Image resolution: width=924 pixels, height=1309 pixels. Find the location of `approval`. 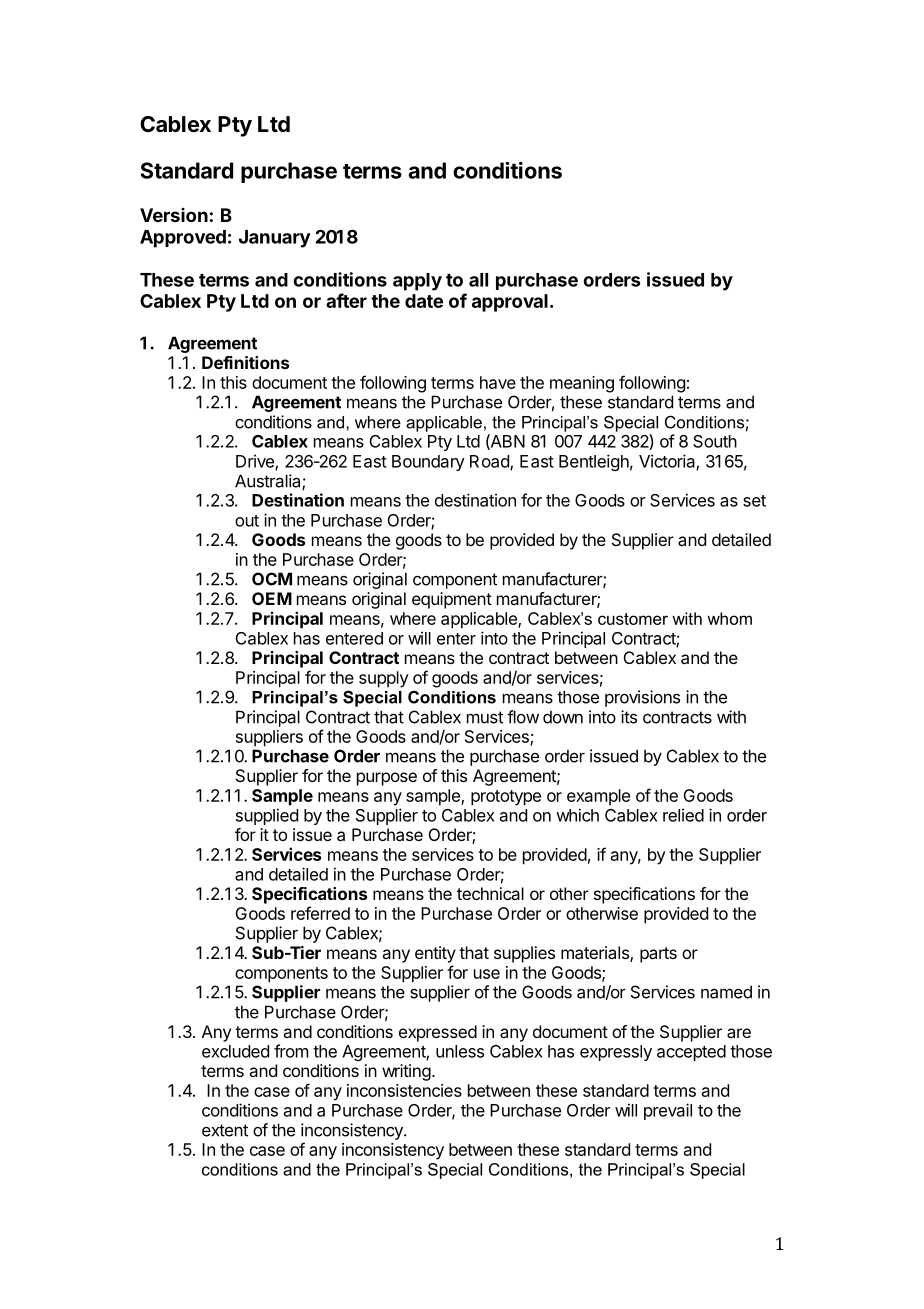

approval is located at coordinates (510, 303).
